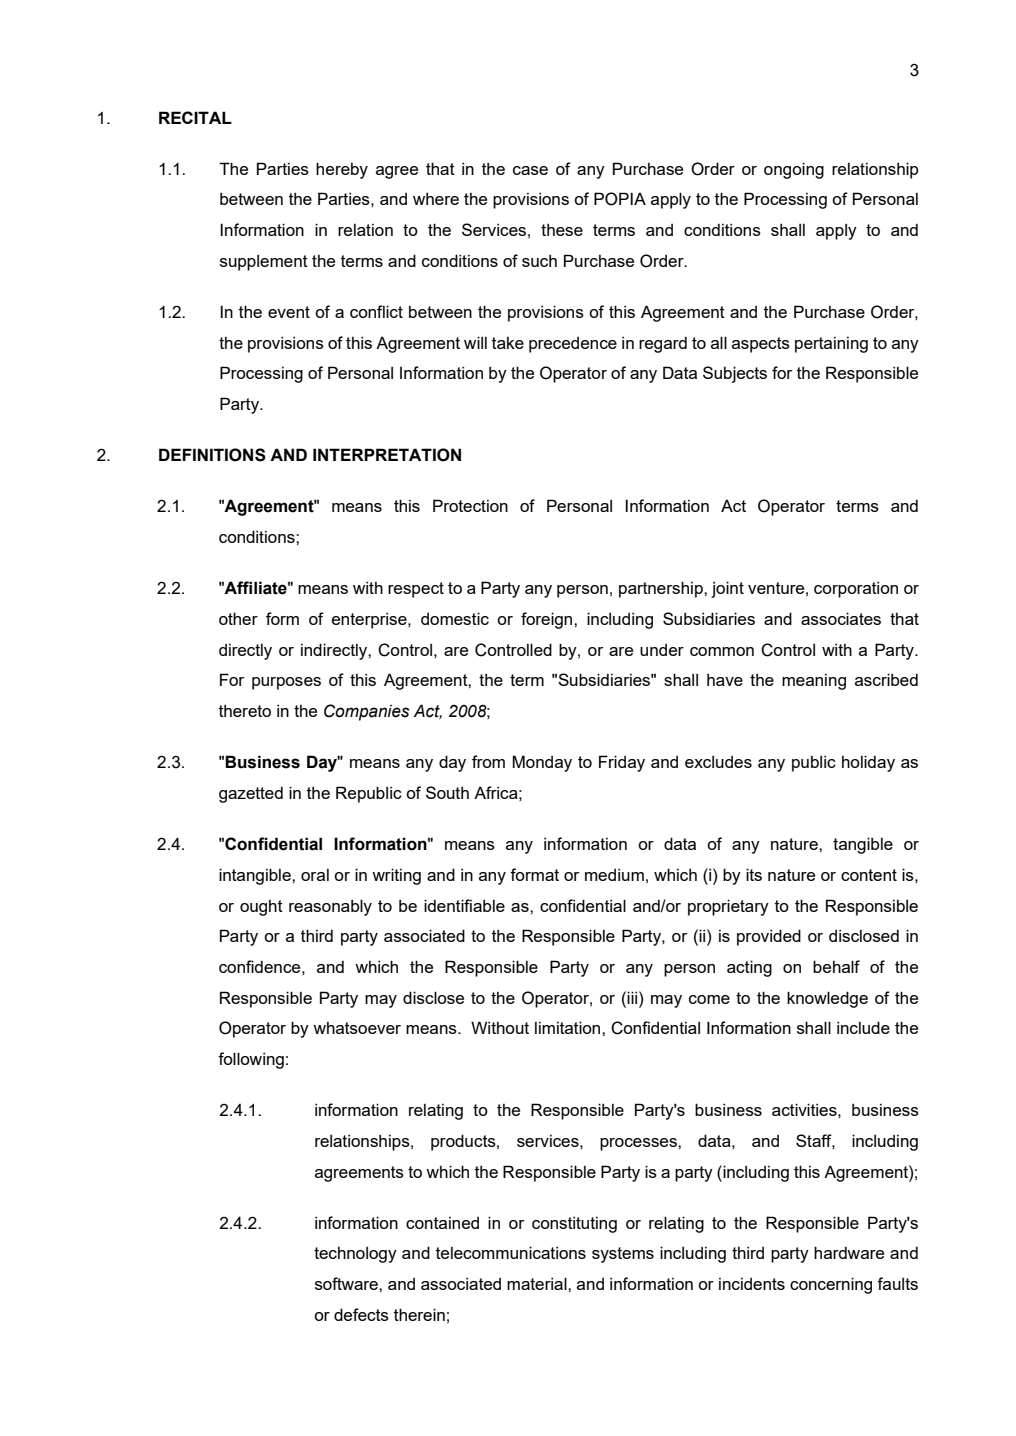 Image resolution: width=1016 pixels, height=1436 pixels. I want to click on concerning, so click(831, 1285).
